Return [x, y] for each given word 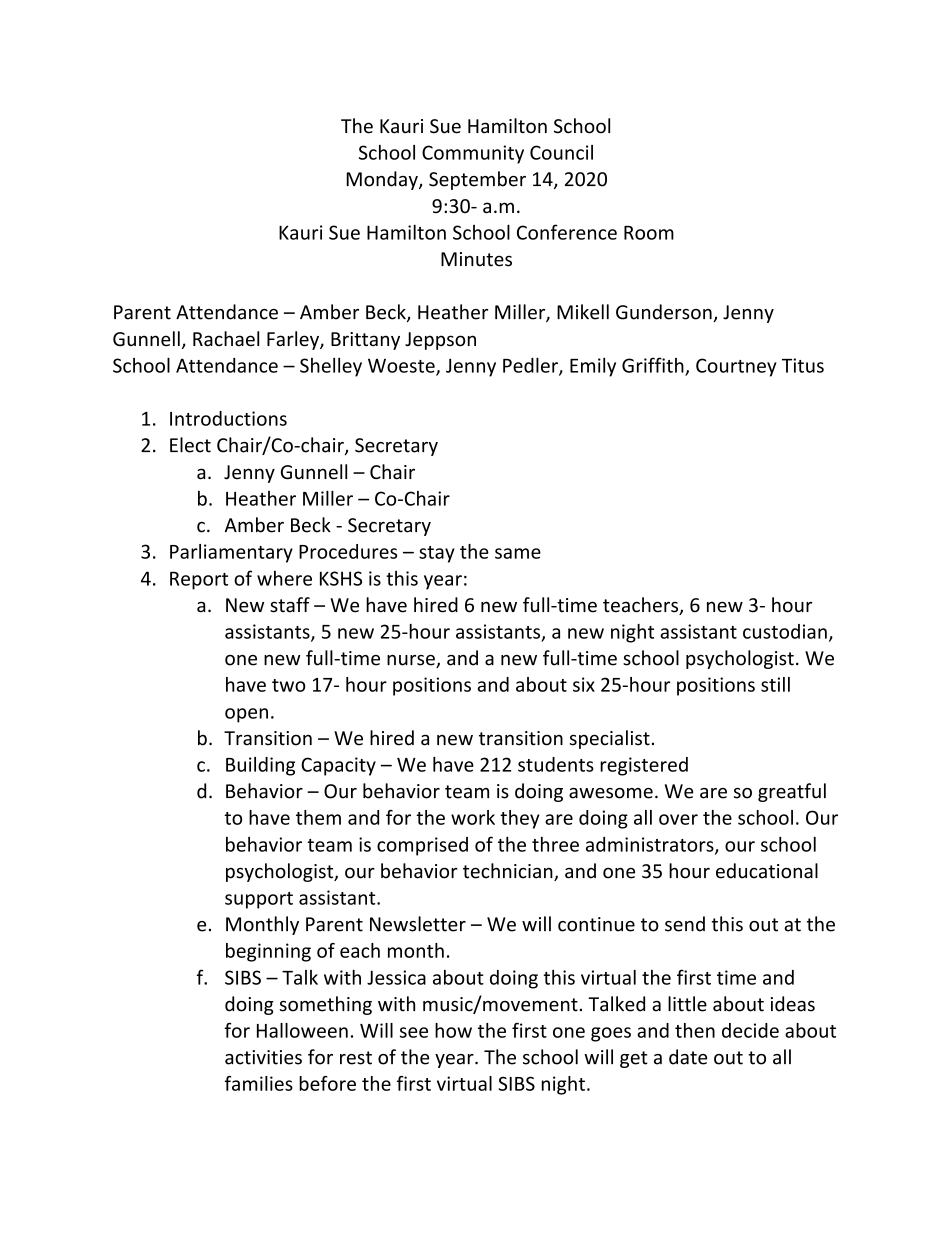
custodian [785, 631]
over [678, 819]
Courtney [736, 367]
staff [290, 605]
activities [263, 1057]
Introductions [228, 418]
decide [750, 1030]
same [518, 553]
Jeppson [440, 341]
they [520, 819]
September [477, 180]
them [318, 817]
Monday [383, 180]
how [453, 1030]
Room [649, 233]
